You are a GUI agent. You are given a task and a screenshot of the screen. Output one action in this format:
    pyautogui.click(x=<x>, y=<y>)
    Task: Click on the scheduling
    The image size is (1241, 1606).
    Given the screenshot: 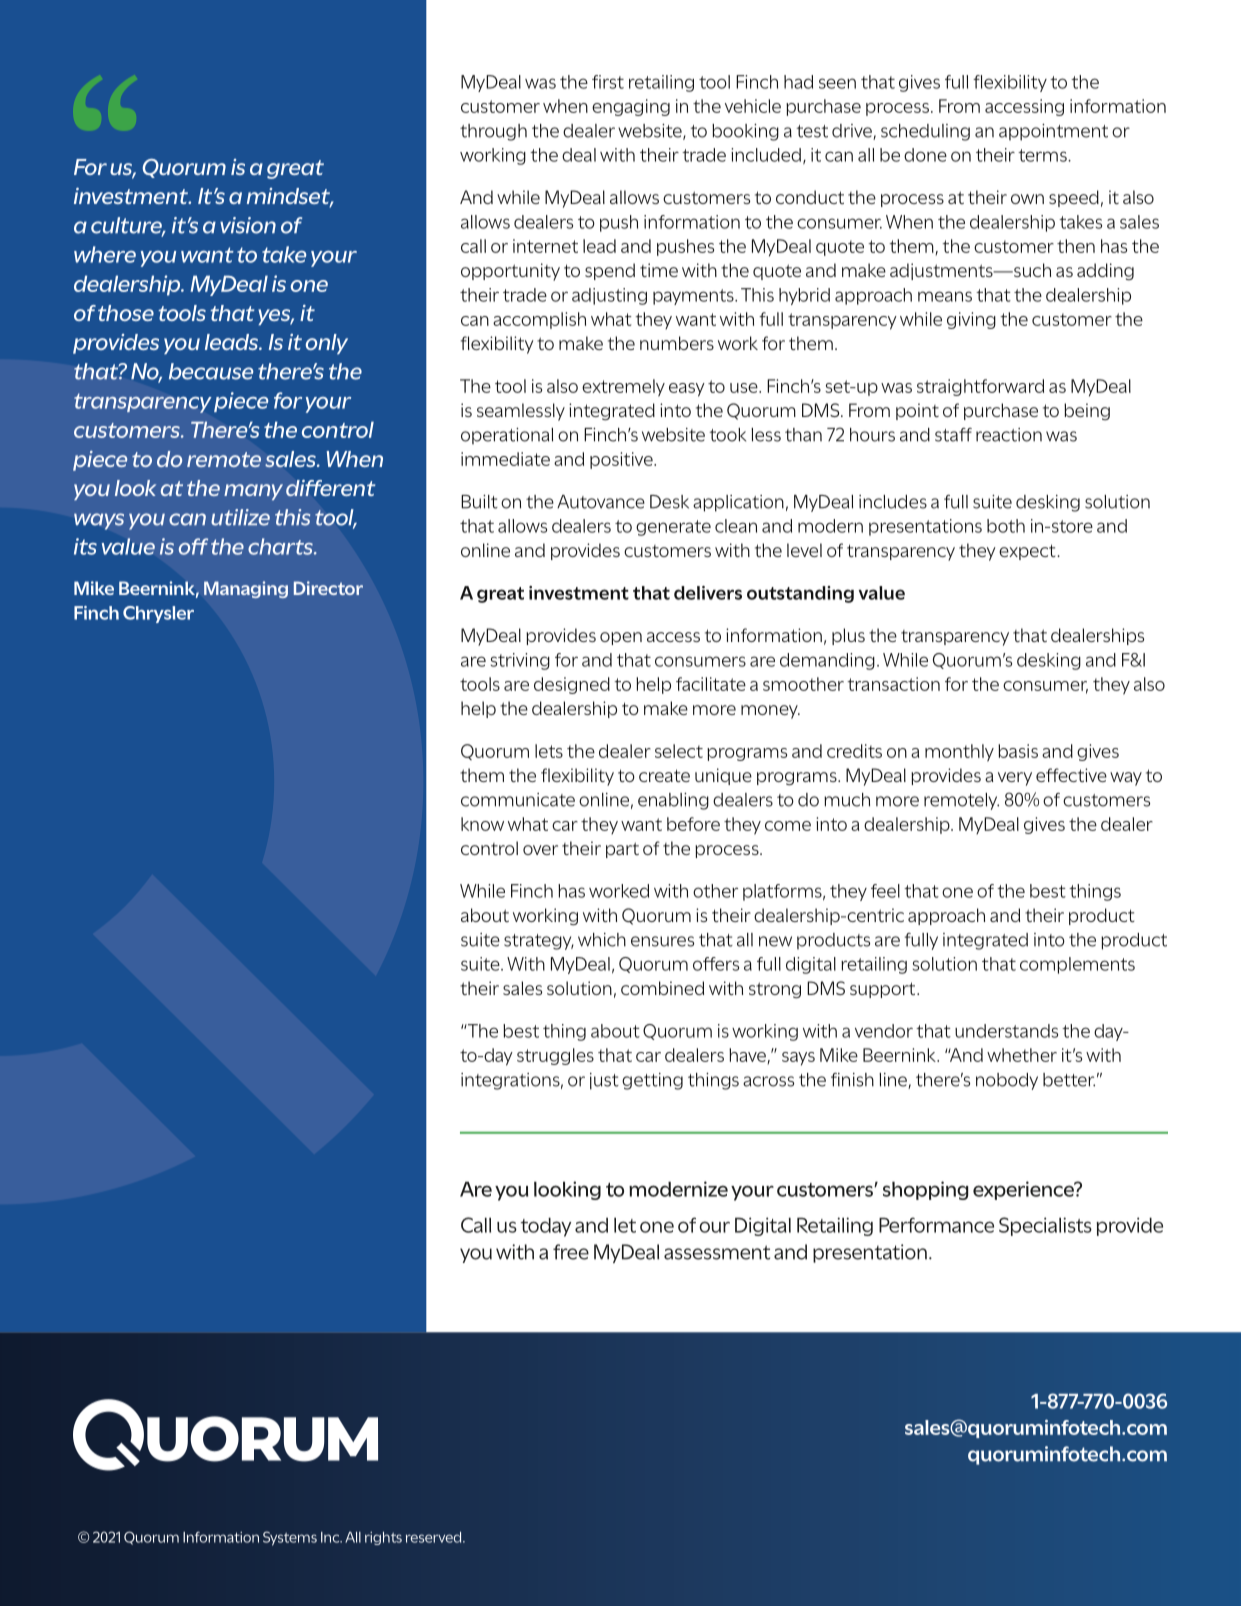 What is the action you would take?
    pyautogui.click(x=925, y=132)
